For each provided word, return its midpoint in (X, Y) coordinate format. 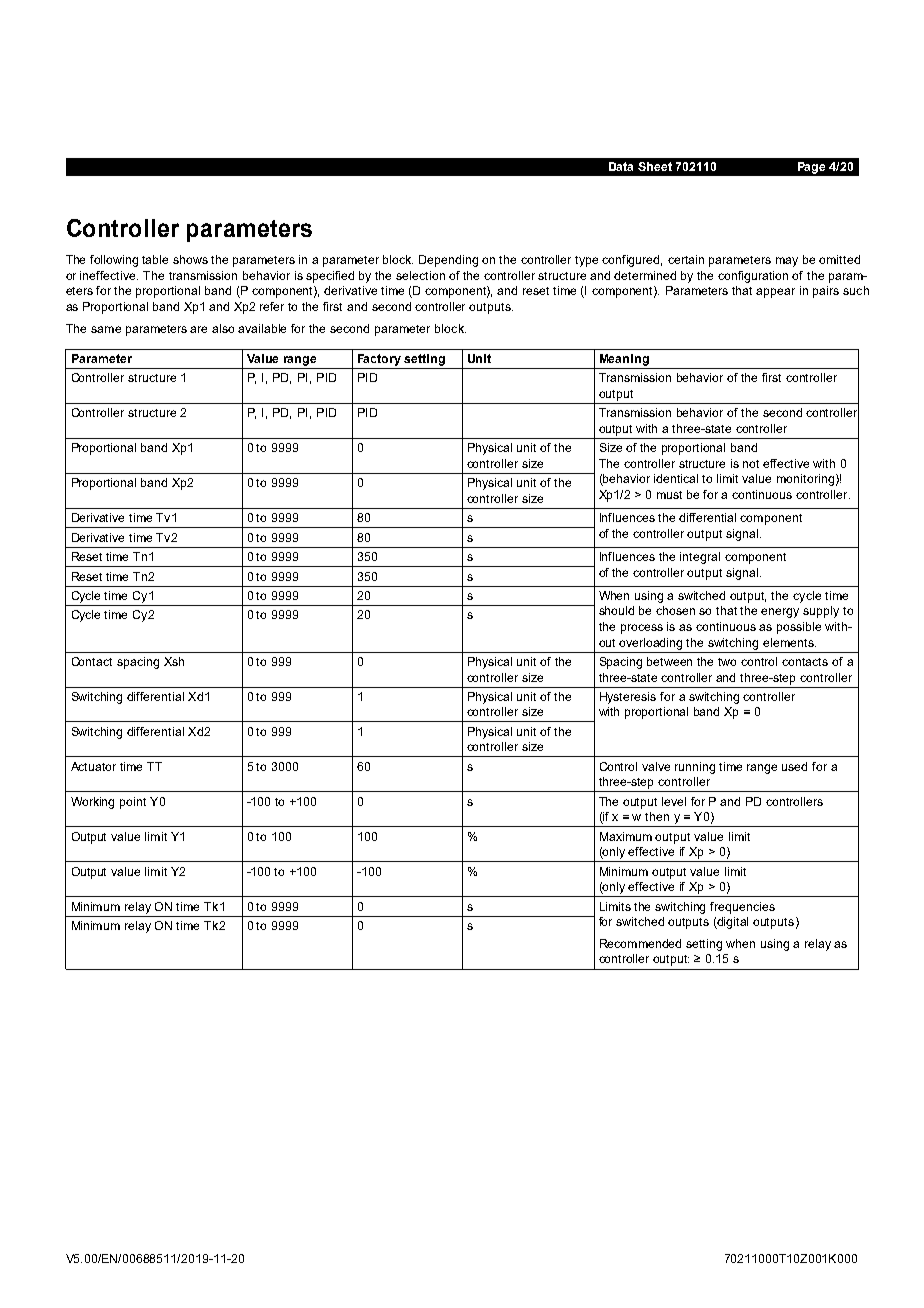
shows (190, 259)
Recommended (640, 943)
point (133, 803)
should (616, 610)
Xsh (174, 661)
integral (700, 558)
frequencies (742, 908)
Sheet (655, 166)
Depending (448, 261)
